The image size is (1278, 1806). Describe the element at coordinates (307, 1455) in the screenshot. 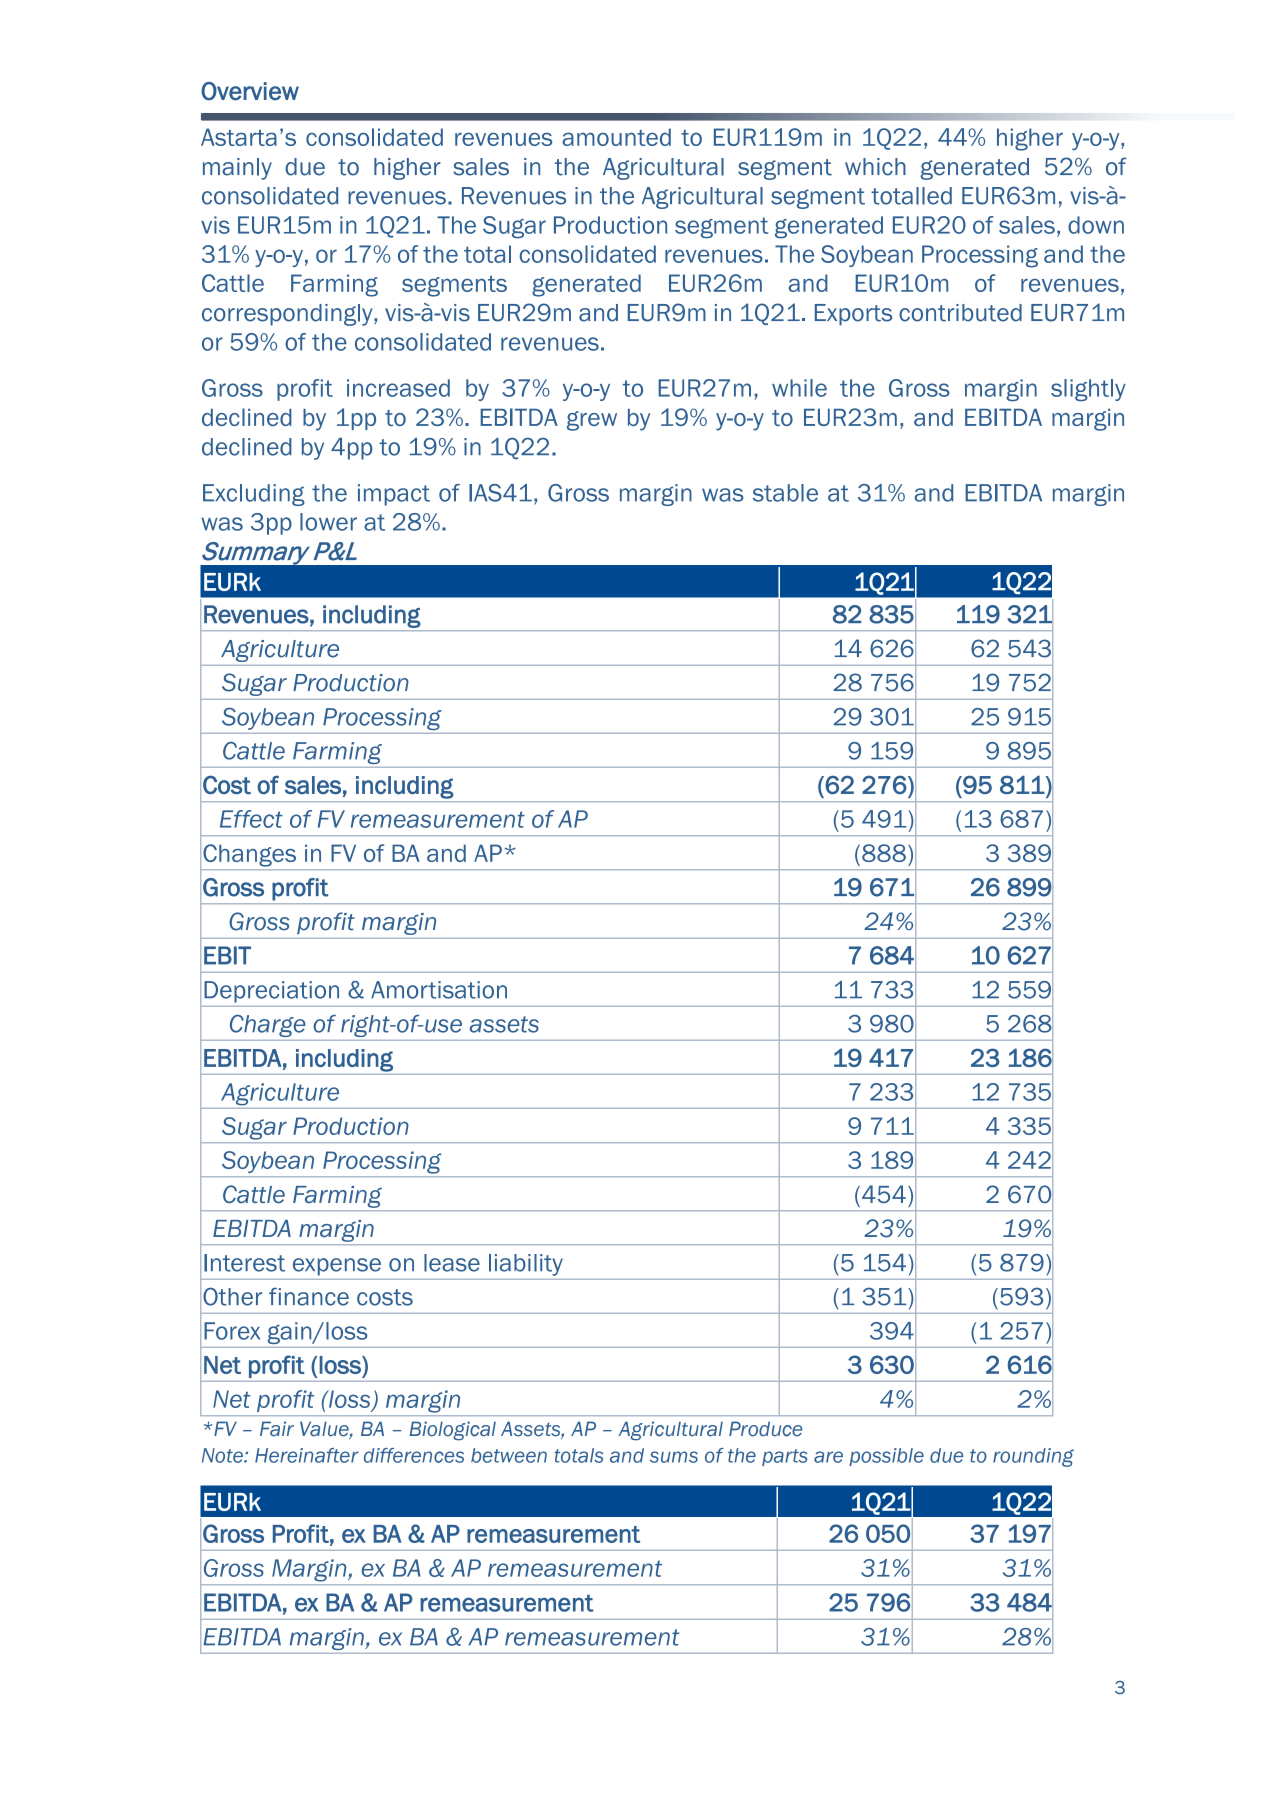

I see `Hereinafter` at that location.
